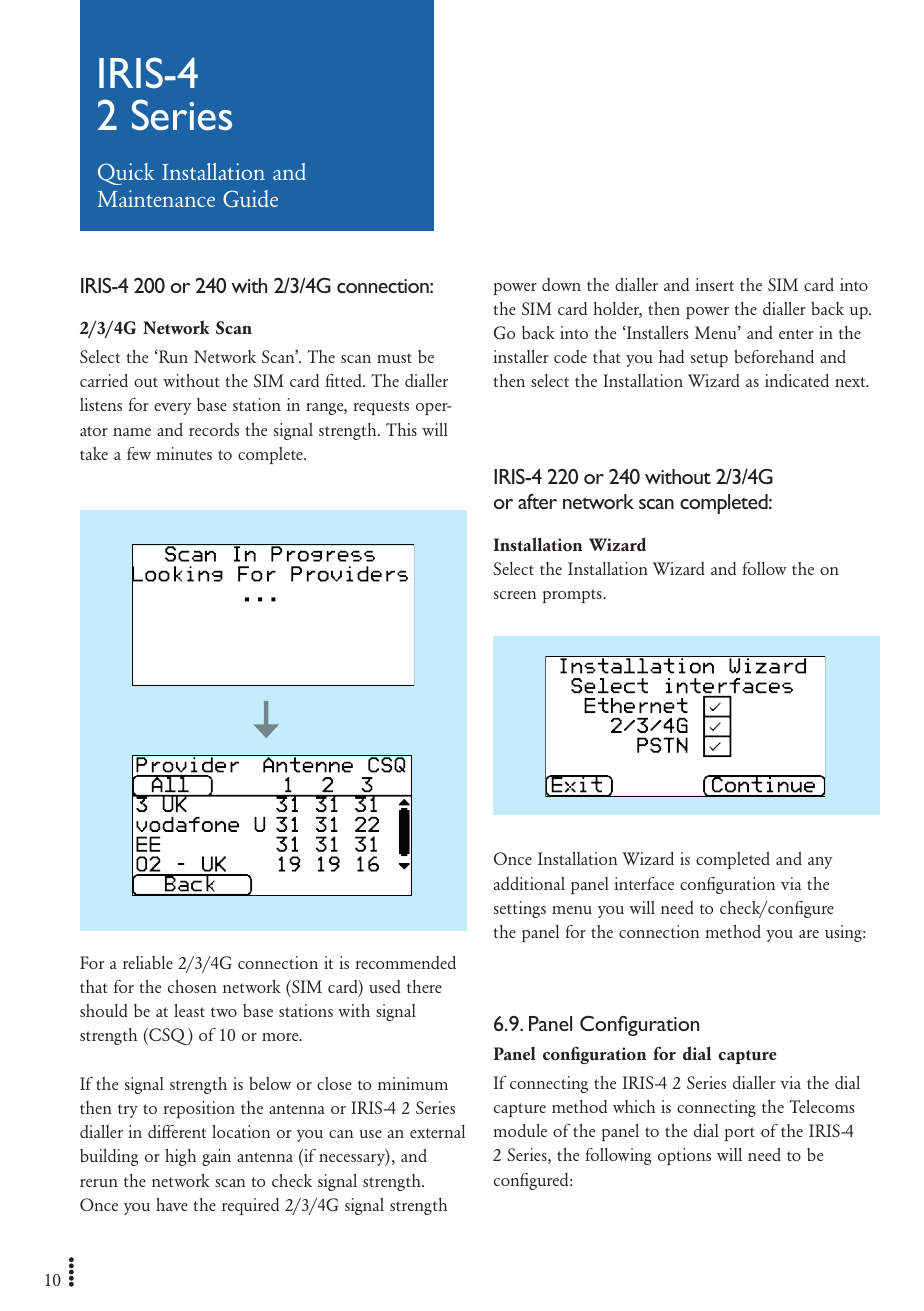 This image has height=1311, width=924. Describe the element at coordinates (156, 198) in the image. I see `Maintenance` at that location.
